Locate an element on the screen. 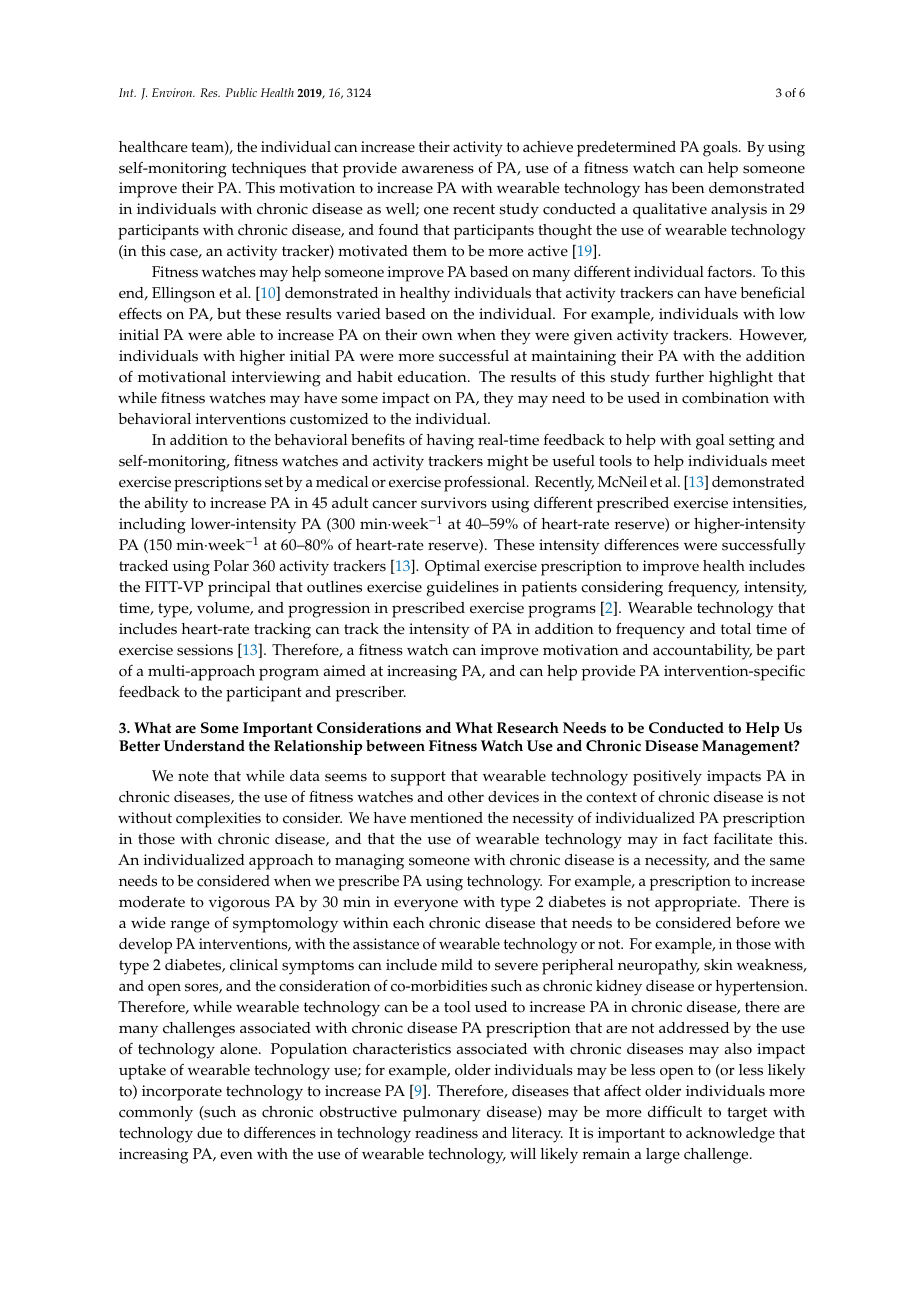 This screenshot has height=1308, width=924. readiness is located at coordinates (446, 1133).
